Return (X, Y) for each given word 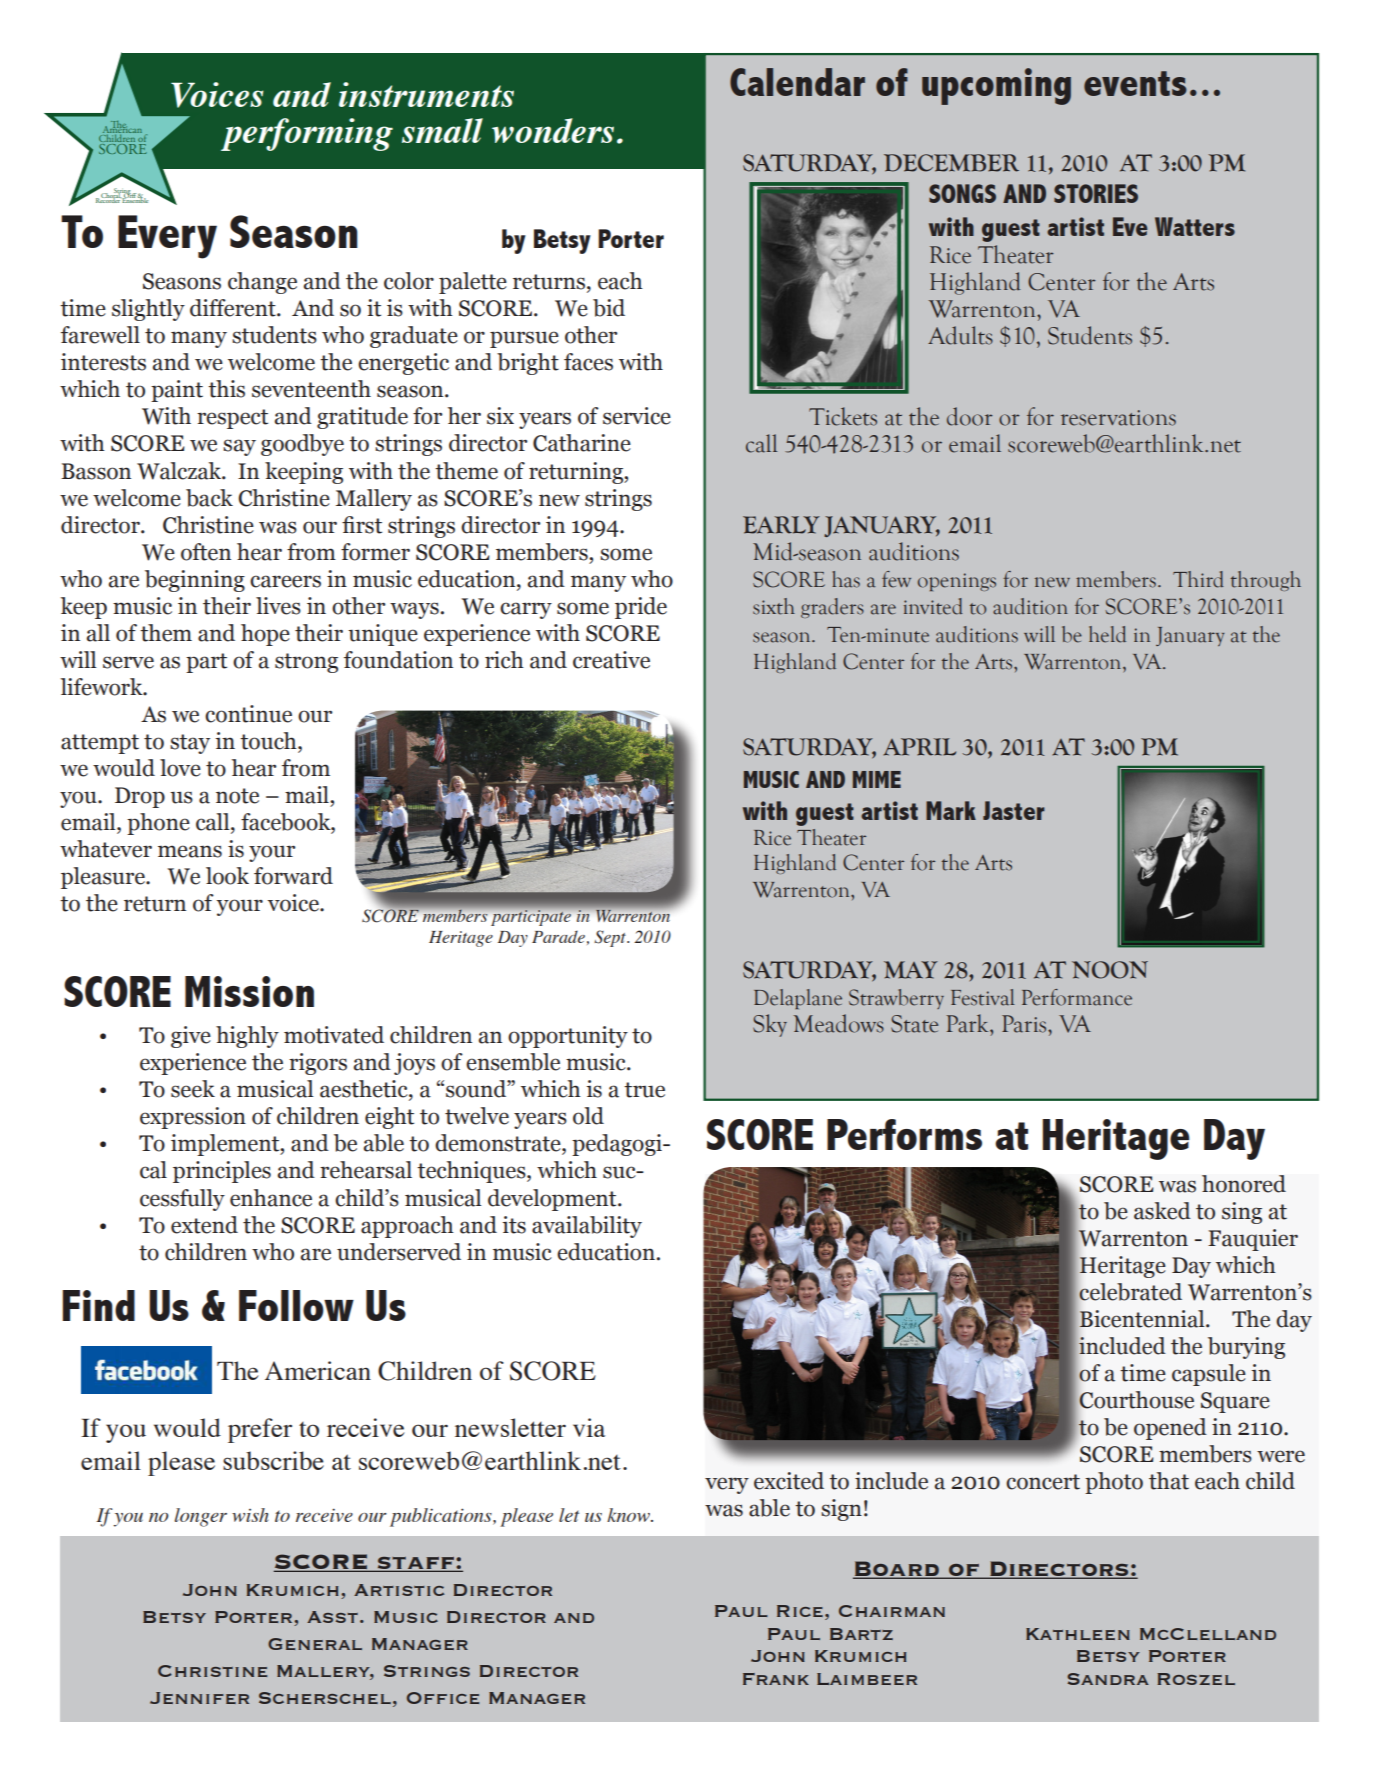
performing (307, 134)
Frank (776, 1679)
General (315, 1644)
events (1135, 83)
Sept (611, 938)
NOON (1110, 970)
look (227, 876)
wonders (553, 130)
